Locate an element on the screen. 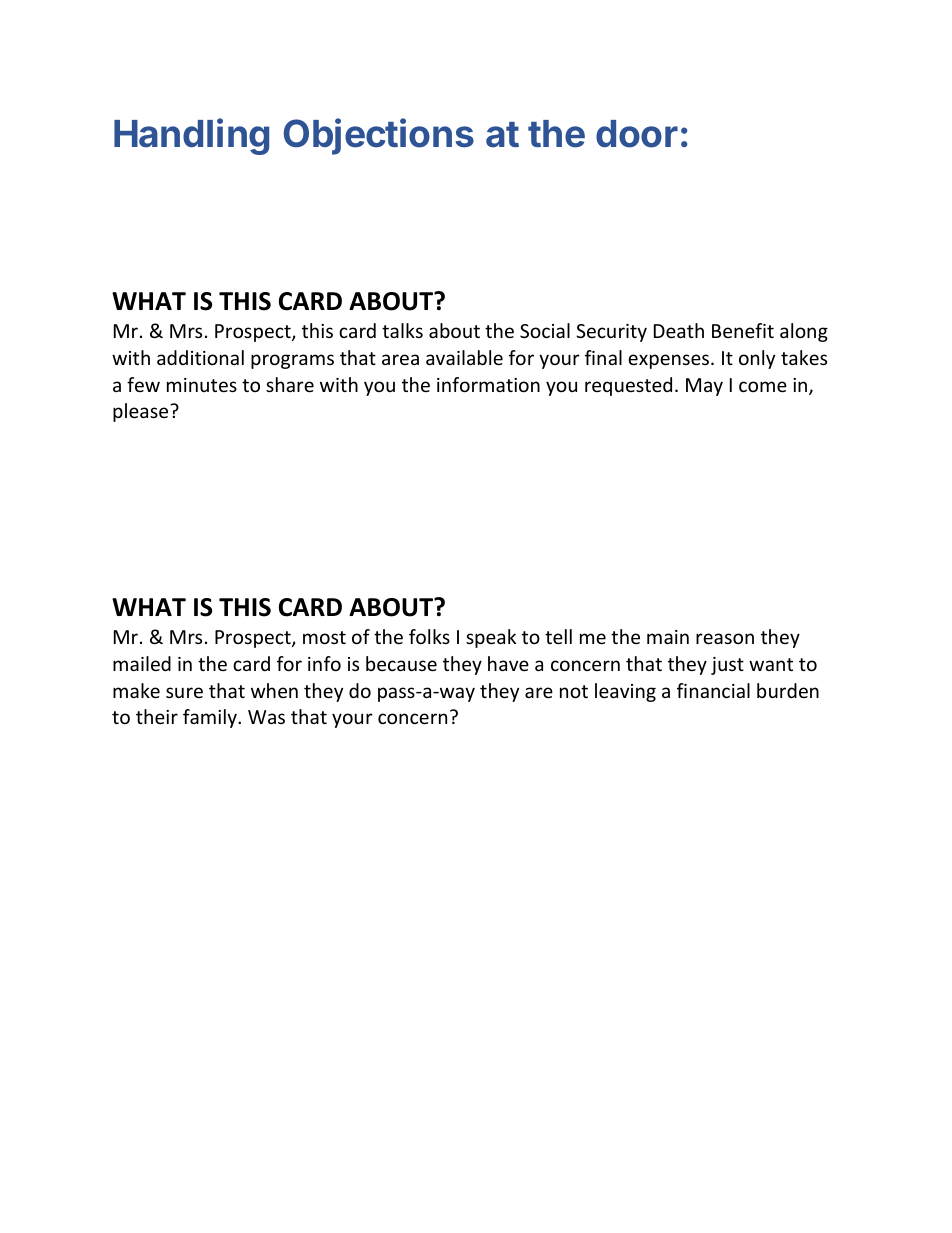 Image resolution: width=952 pixels, height=1233 pixels. Handling is located at coordinates (191, 136).
